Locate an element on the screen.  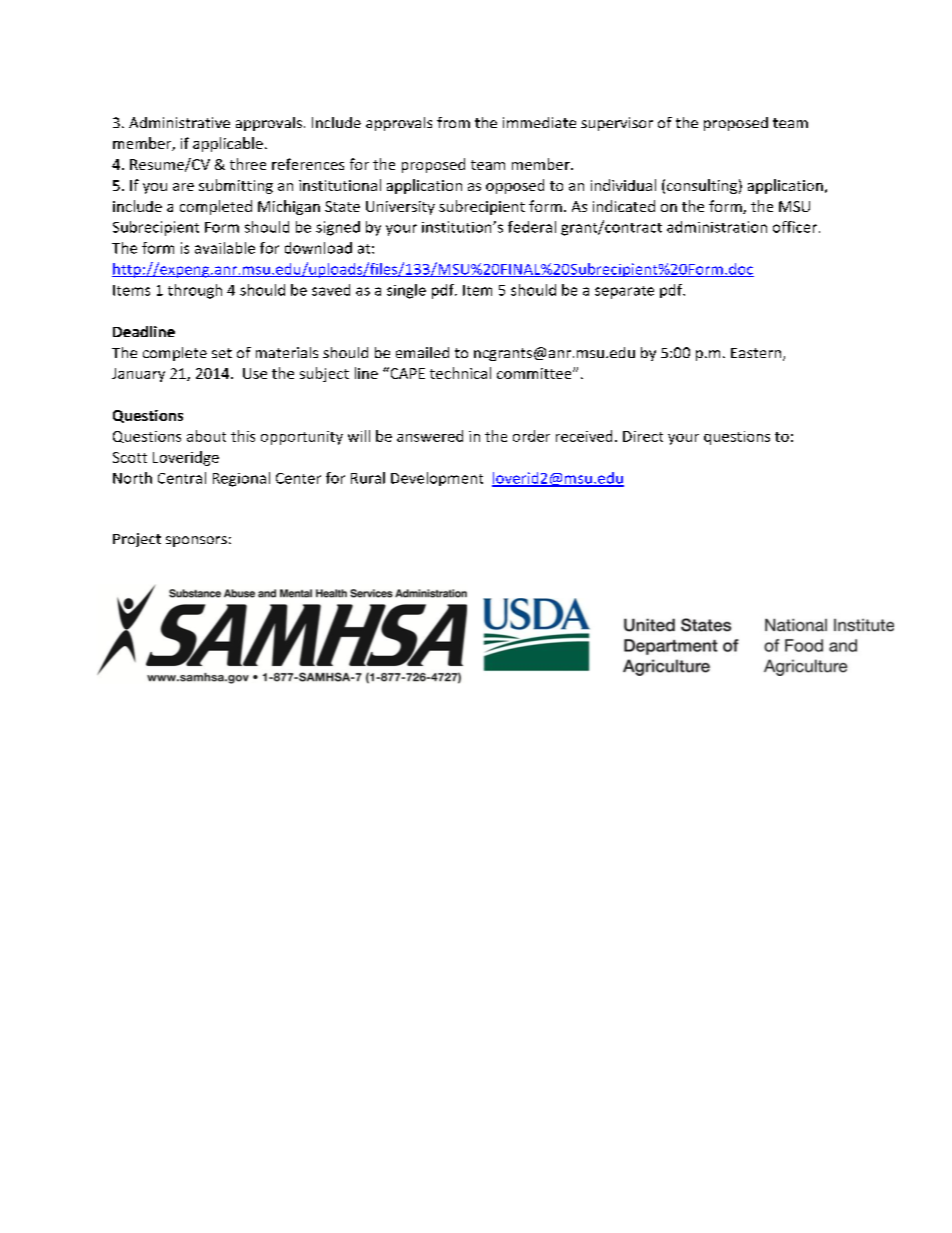
Direct is located at coordinates (643, 436).
